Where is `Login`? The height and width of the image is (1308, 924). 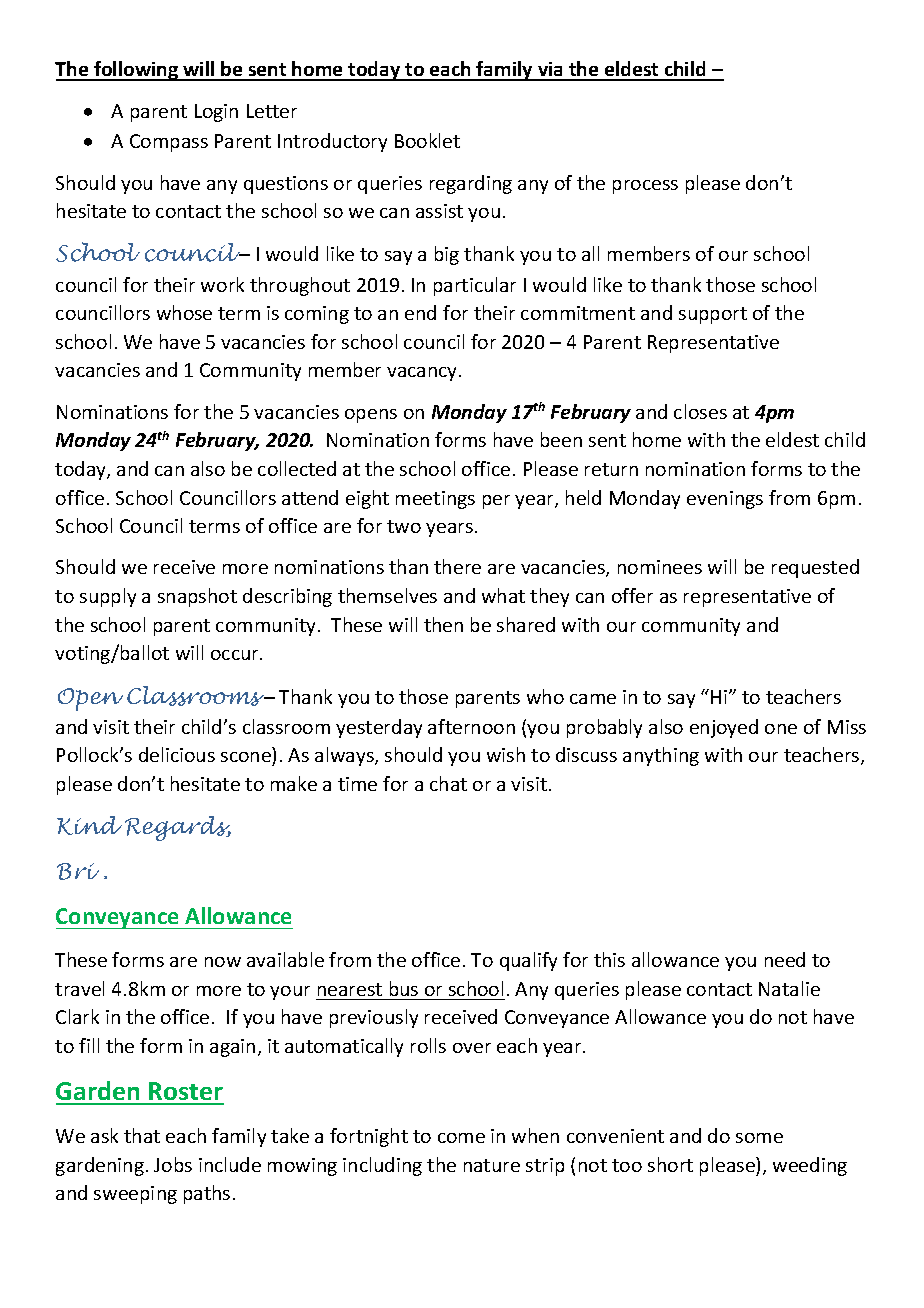 Login is located at coordinates (216, 113).
